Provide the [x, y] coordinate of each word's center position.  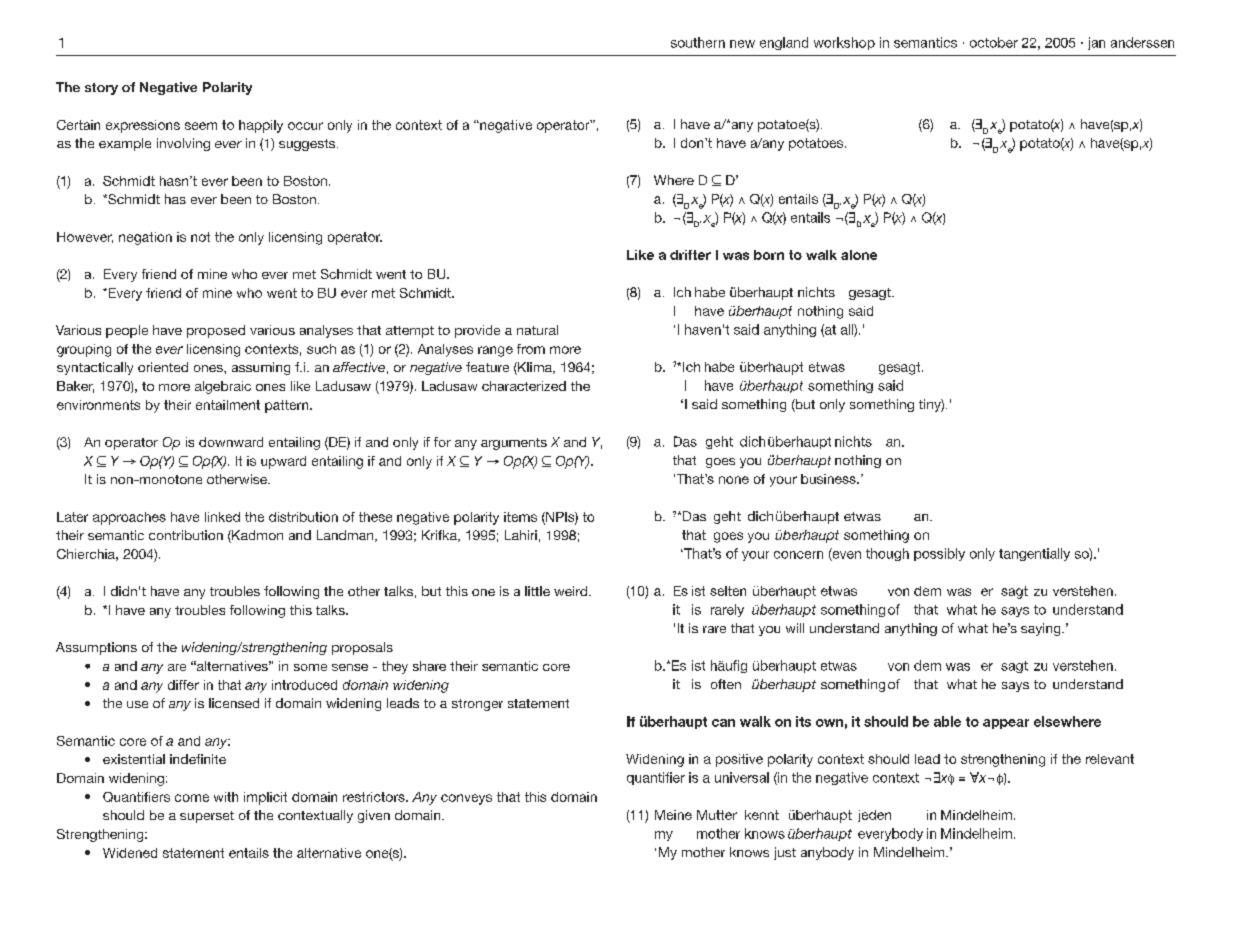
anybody [827, 853]
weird [572, 591]
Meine [673, 815]
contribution [186, 535]
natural [537, 330]
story [101, 89]
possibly [939, 554]
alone [859, 255]
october [994, 42]
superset [207, 817]
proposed [216, 331]
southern [698, 42]
